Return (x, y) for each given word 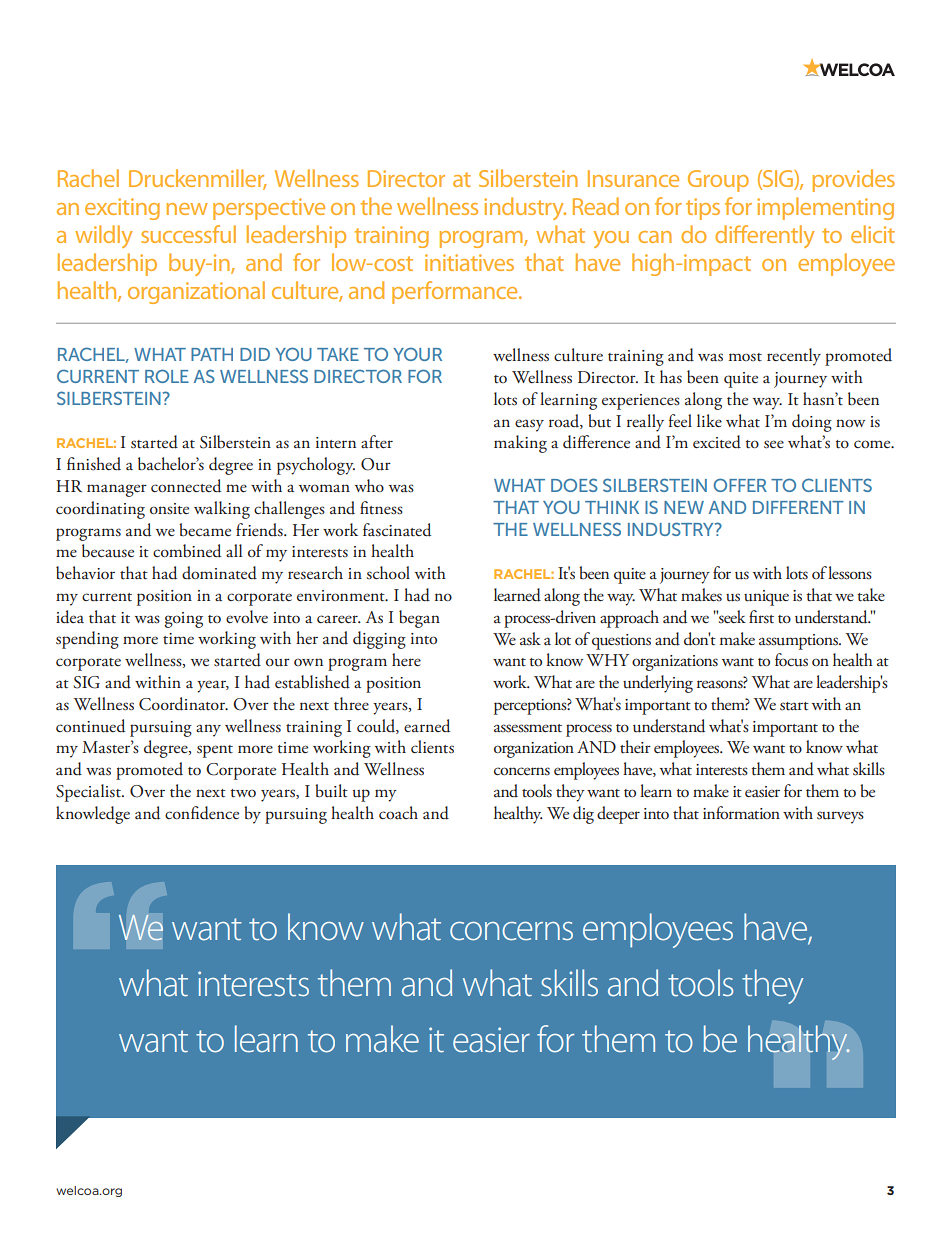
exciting (122, 209)
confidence (202, 813)
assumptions (799, 642)
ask (530, 638)
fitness (381, 508)
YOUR (417, 354)
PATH (212, 354)
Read (596, 206)
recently (794, 357)
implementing (825, 208)
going (184, 620)
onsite (169, 509)
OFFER (740, 485)
